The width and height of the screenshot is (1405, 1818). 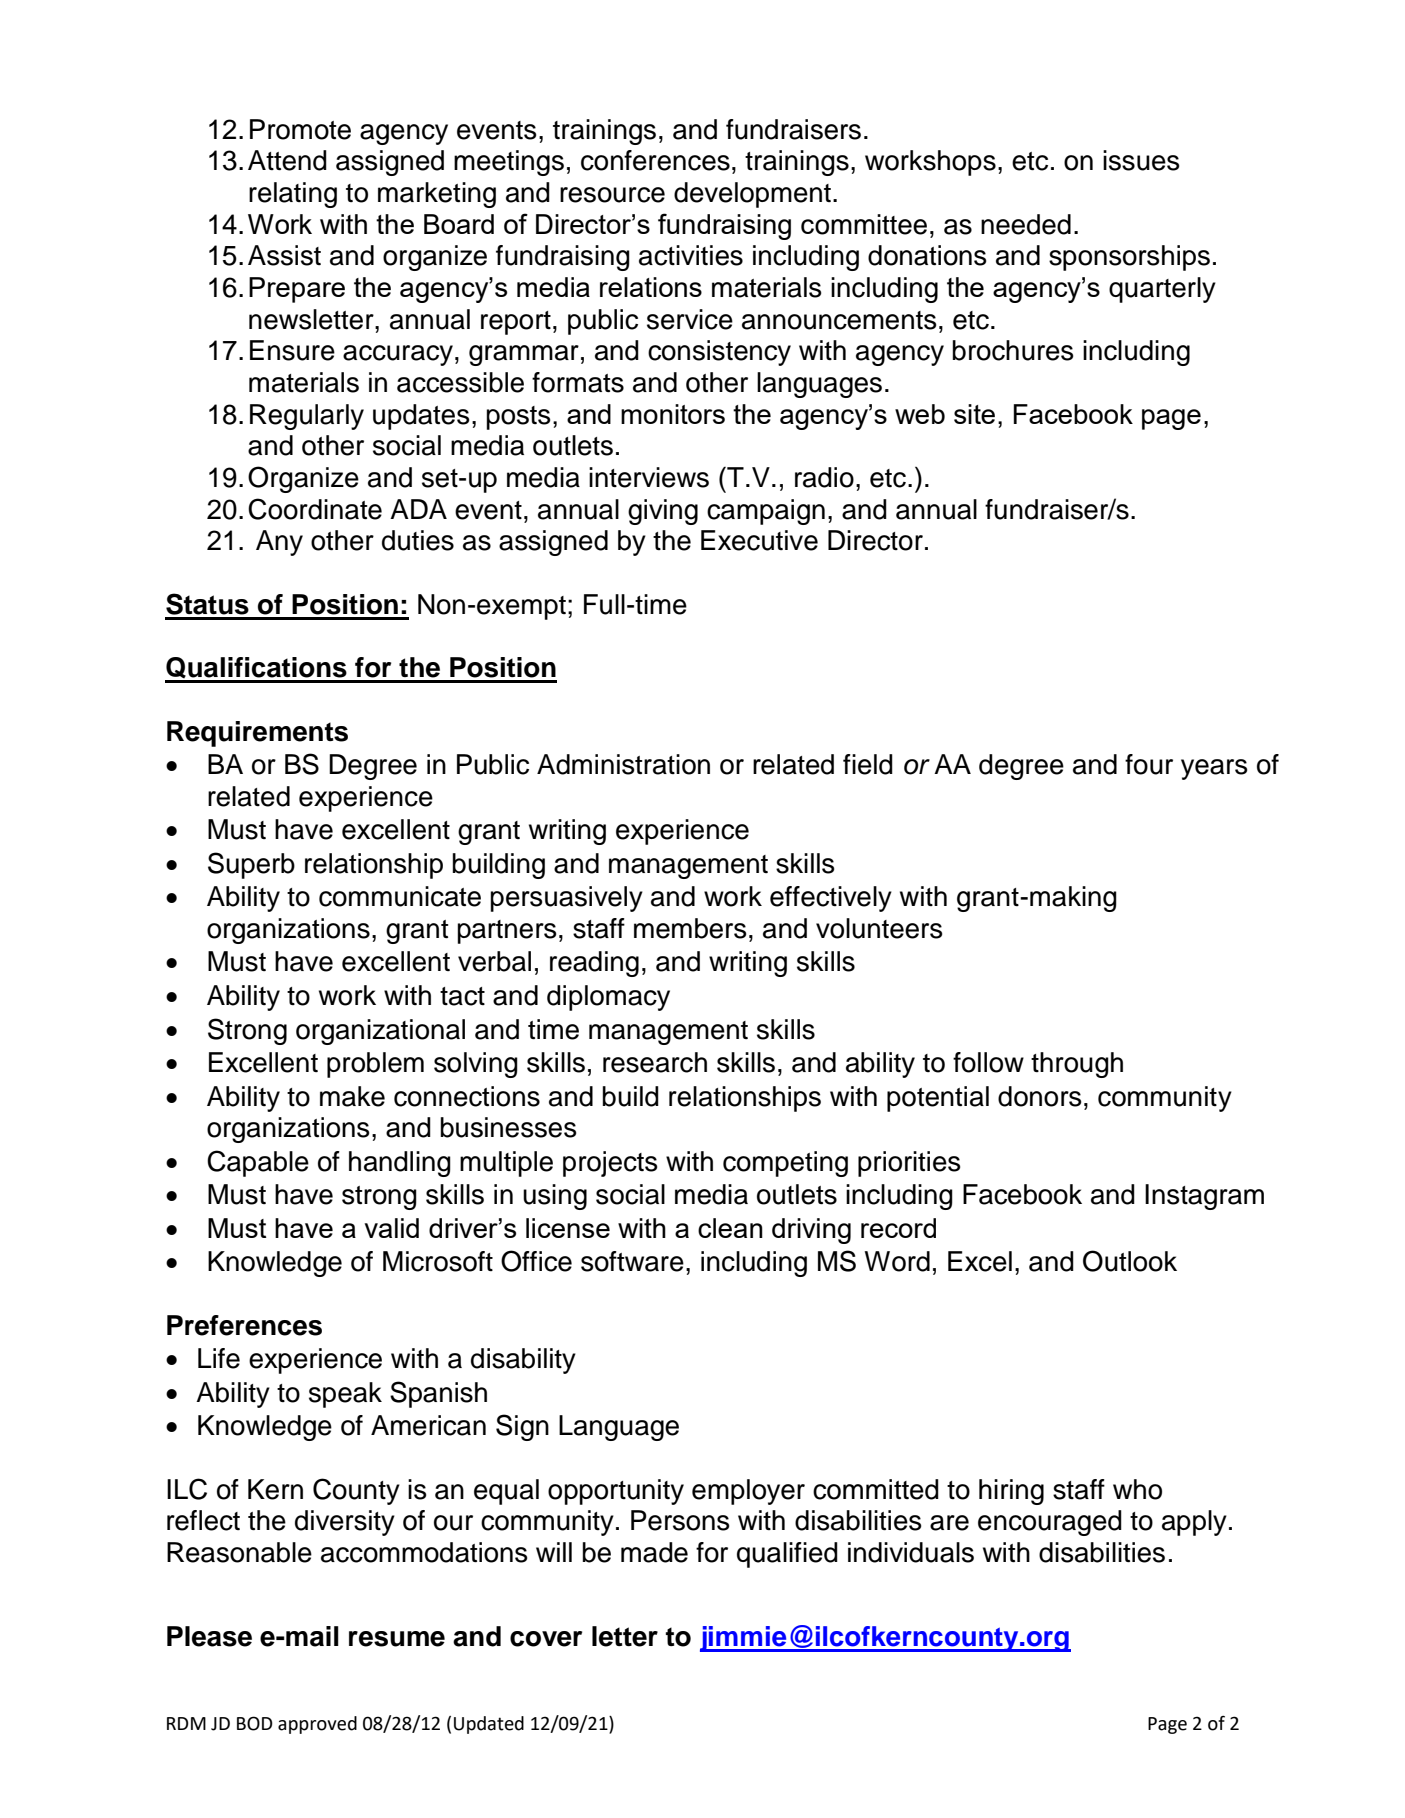 What do you see at coordinates (546, 1639) in the screenshot?
I see `cover` at bounding box center [546, 1639].
